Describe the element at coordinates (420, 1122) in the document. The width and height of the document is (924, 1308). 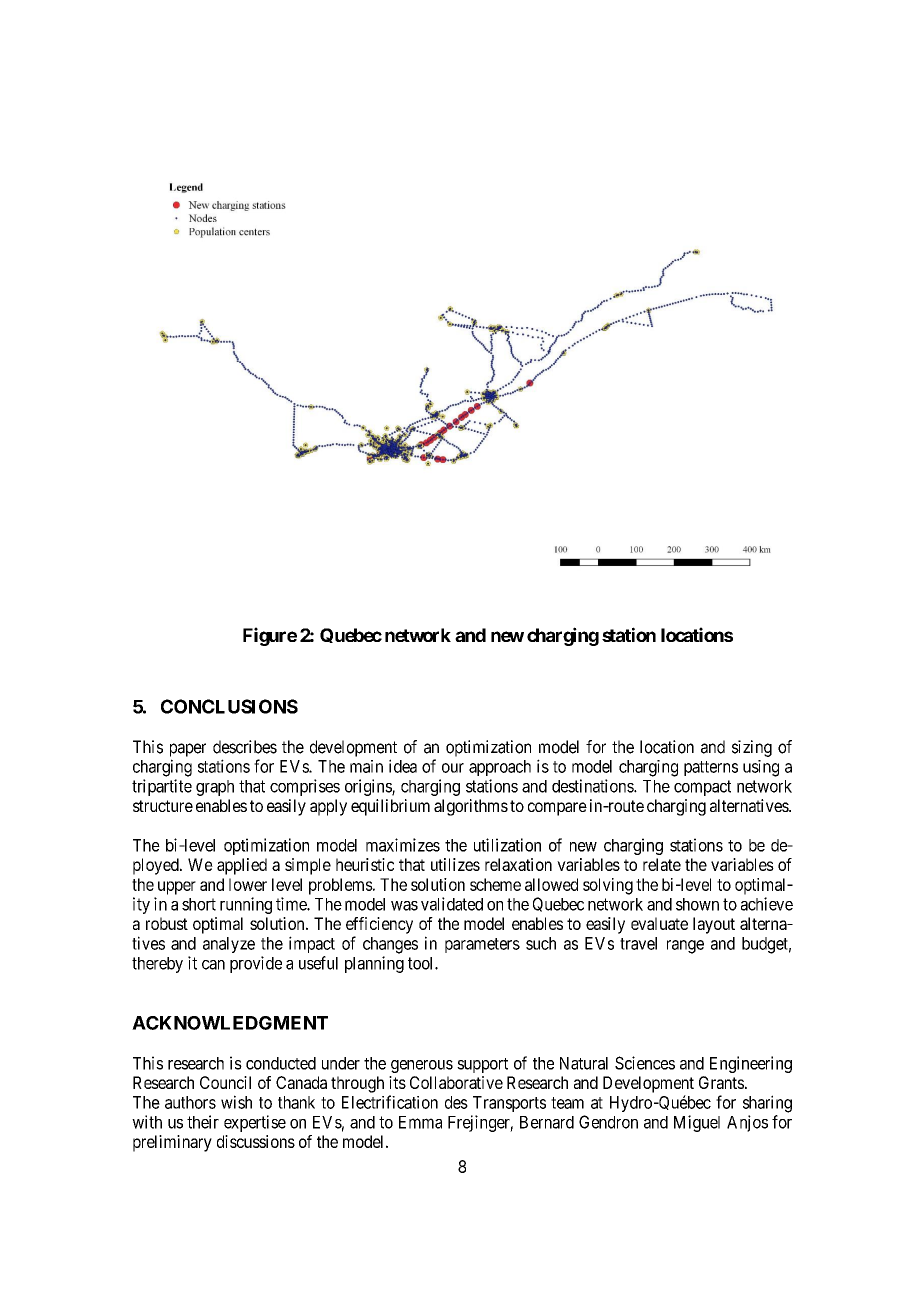
I see `Emma` at that location.
